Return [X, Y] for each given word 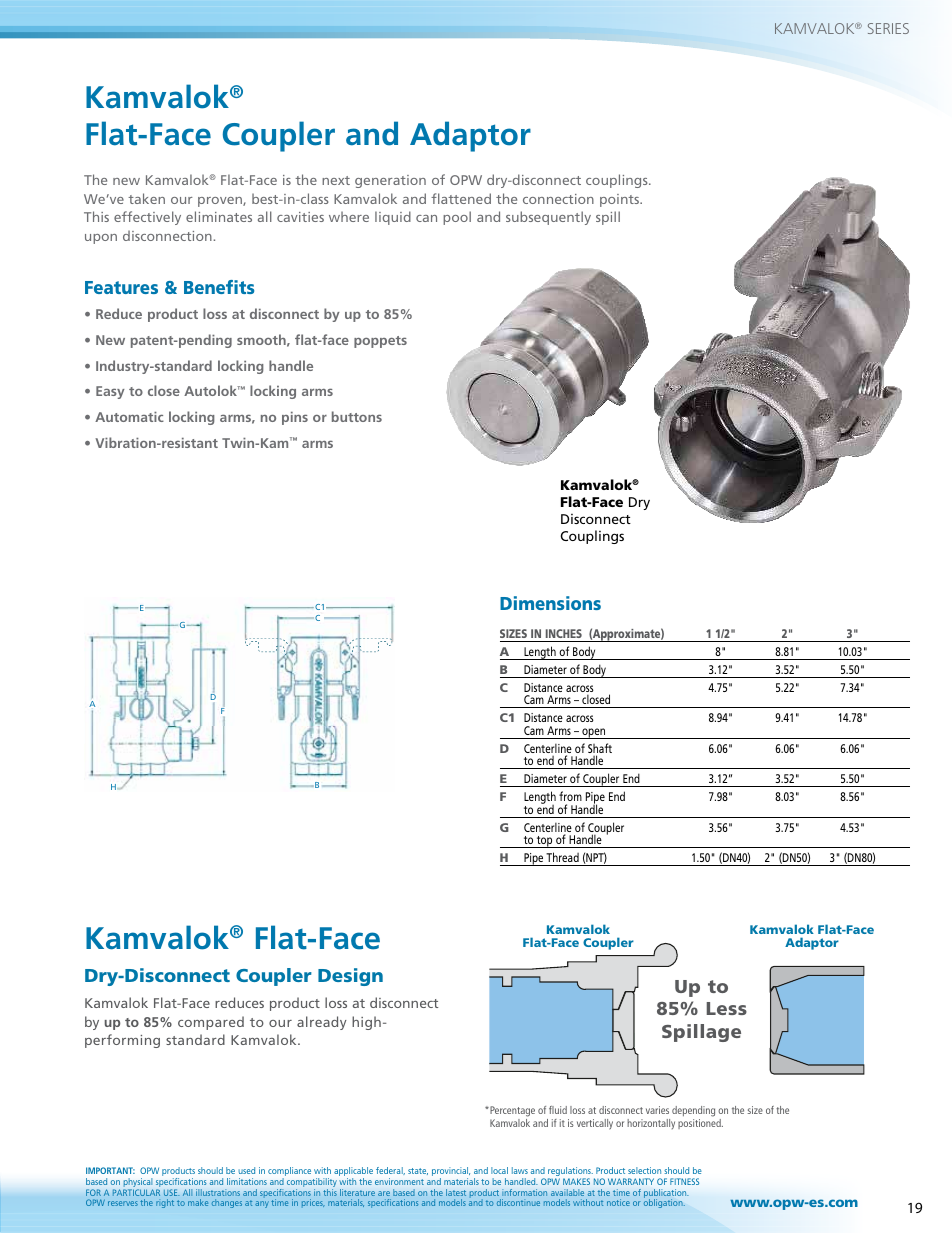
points [620, 200]
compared [211, 1023]
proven [221, 202]
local [499, 1170]
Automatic [129, 417]
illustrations [218, 1192]
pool [457, 218]
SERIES [888, 28]
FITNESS [684, 1181]
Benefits [219, 287]
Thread [562, 857]
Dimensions [550, 603]
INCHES [564, 633]
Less [727, 1008]
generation [390, 181]
